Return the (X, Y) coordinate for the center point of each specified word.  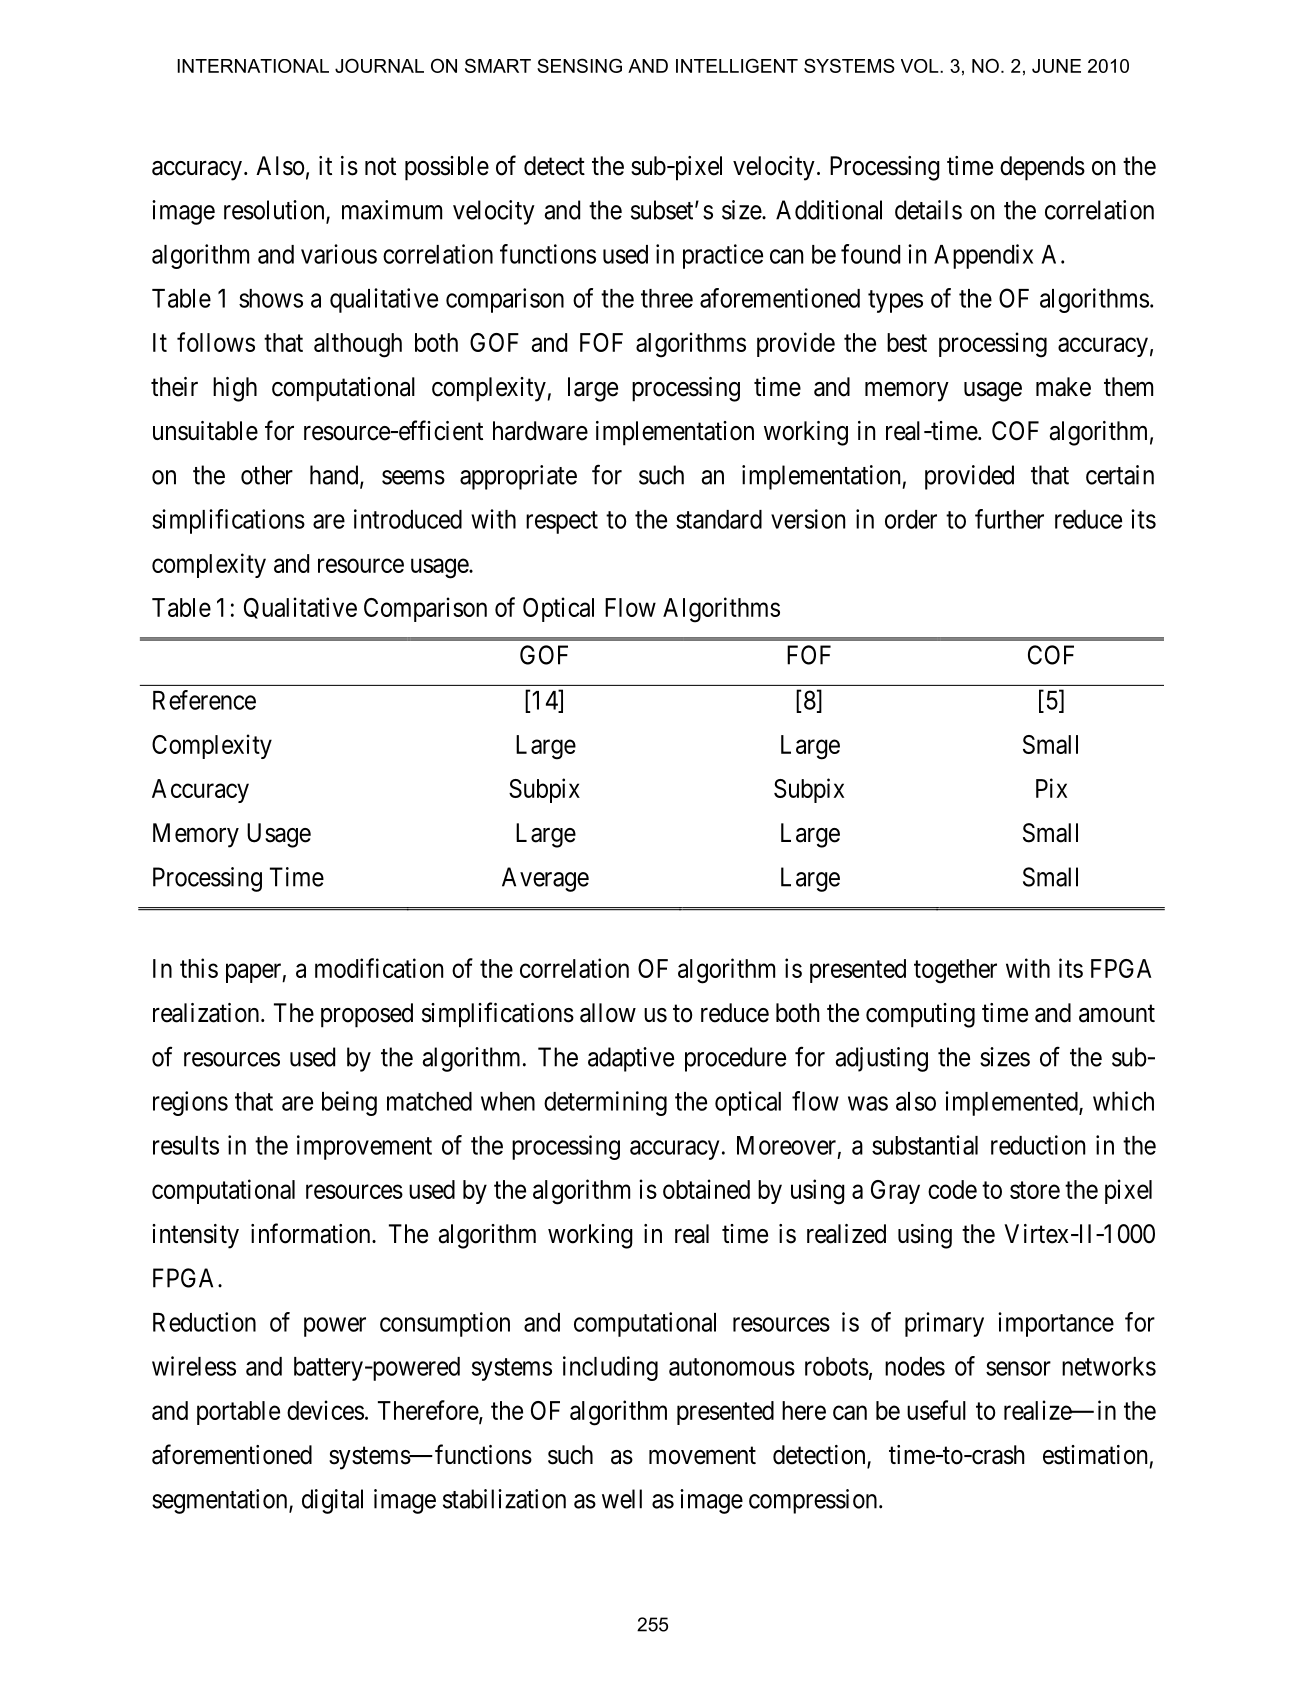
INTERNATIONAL (253, 66)
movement (702, 1456)
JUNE (1056, 66)
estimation (1095, 1455)
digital (332, 1501)
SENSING (579, 65)
